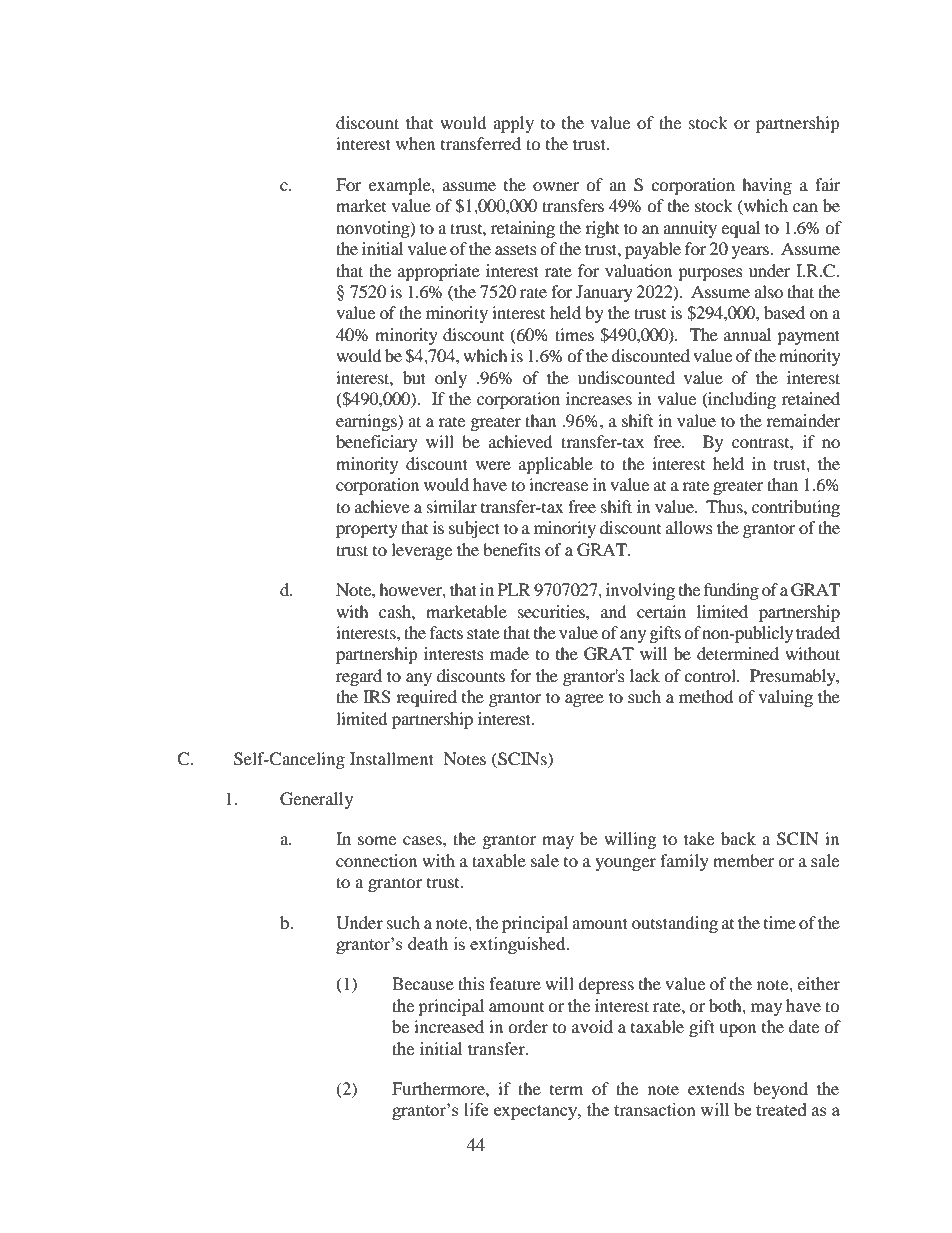 The width and height of the screenshot is (952, 1233). Describe the element at coordinates (367, 422) in the screenshot. I see `earnings` at that location.
